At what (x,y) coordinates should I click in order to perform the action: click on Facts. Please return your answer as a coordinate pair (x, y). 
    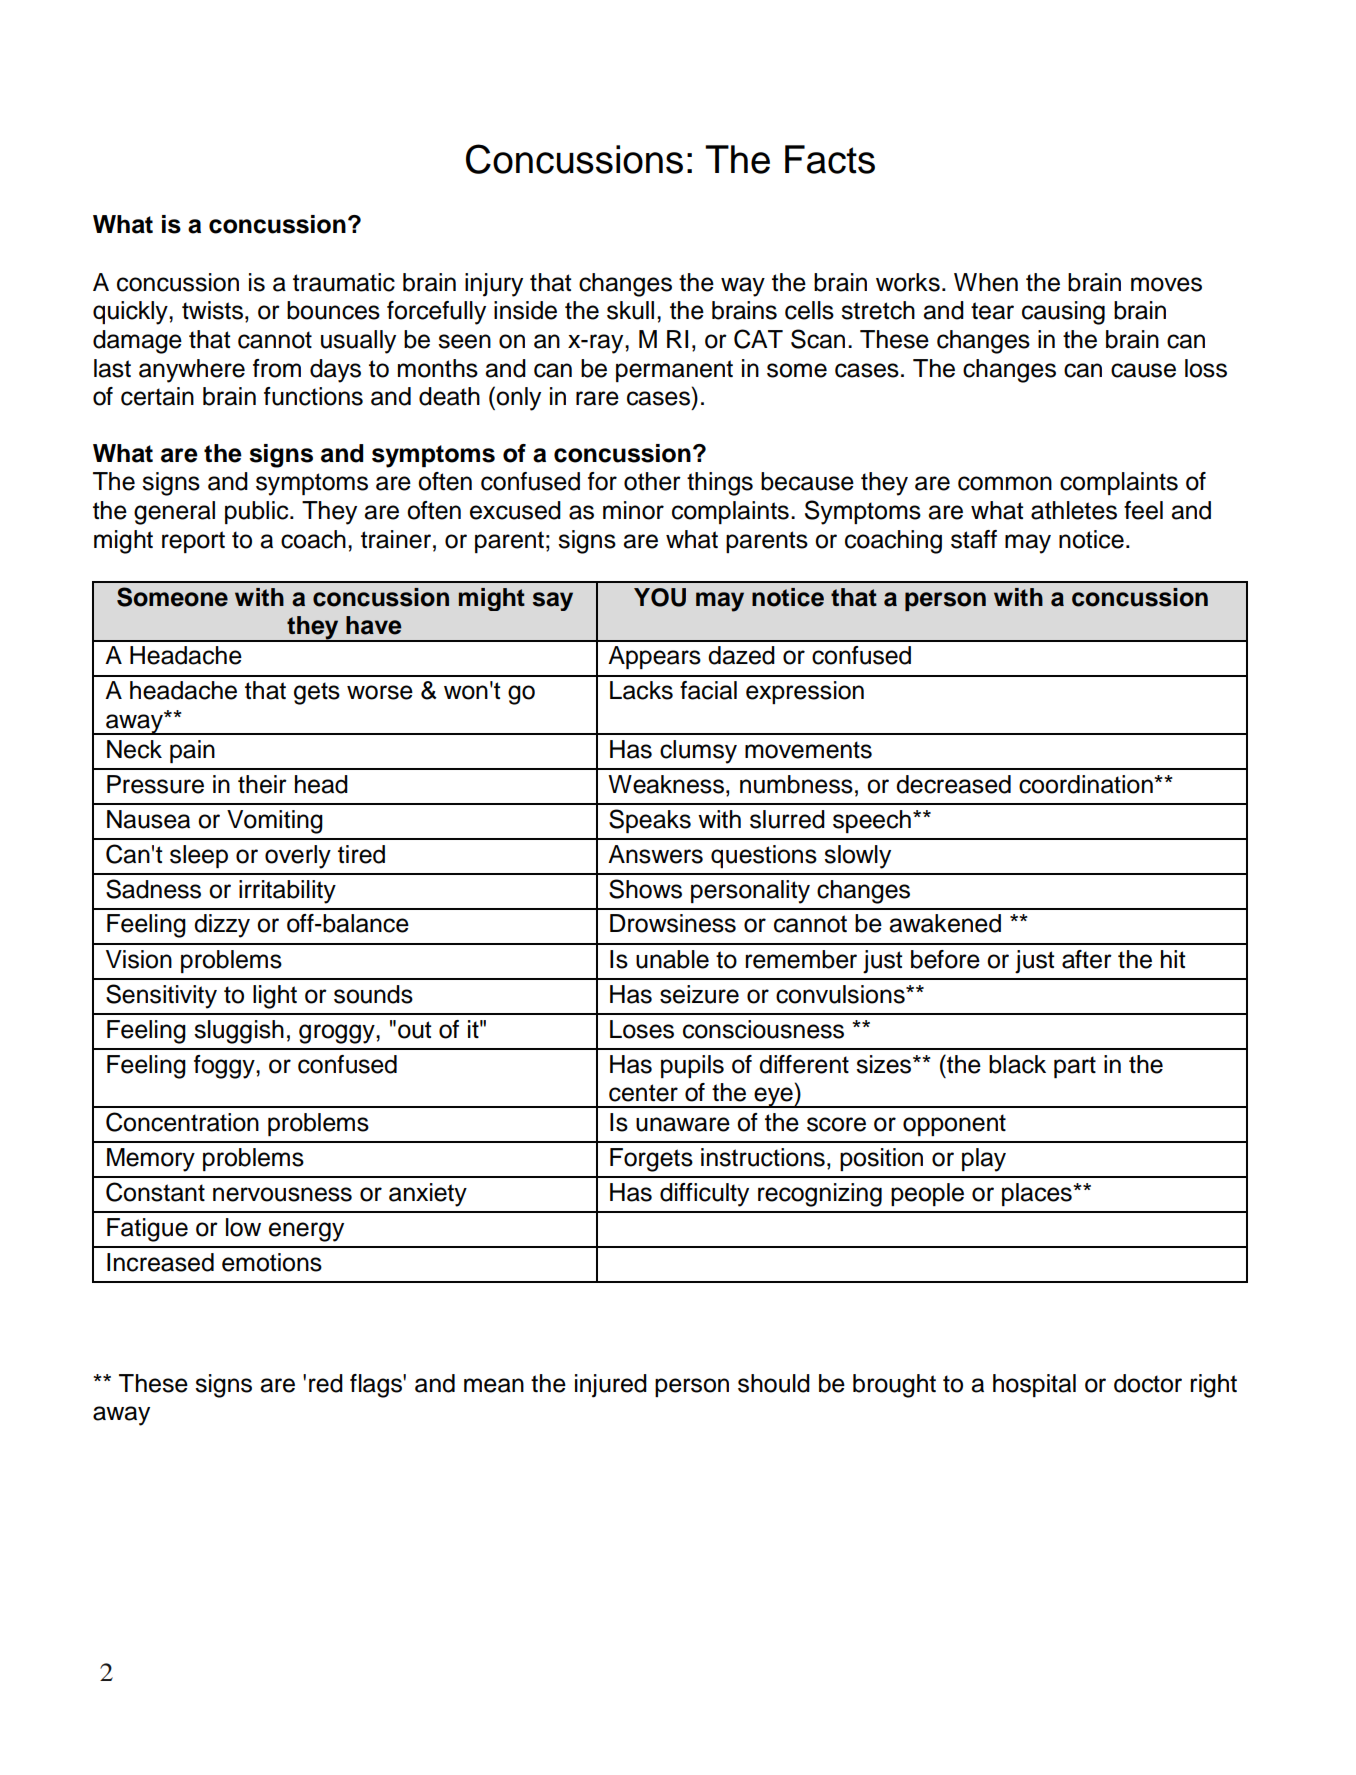
    Looking at the image, I should click on (830, 159).
